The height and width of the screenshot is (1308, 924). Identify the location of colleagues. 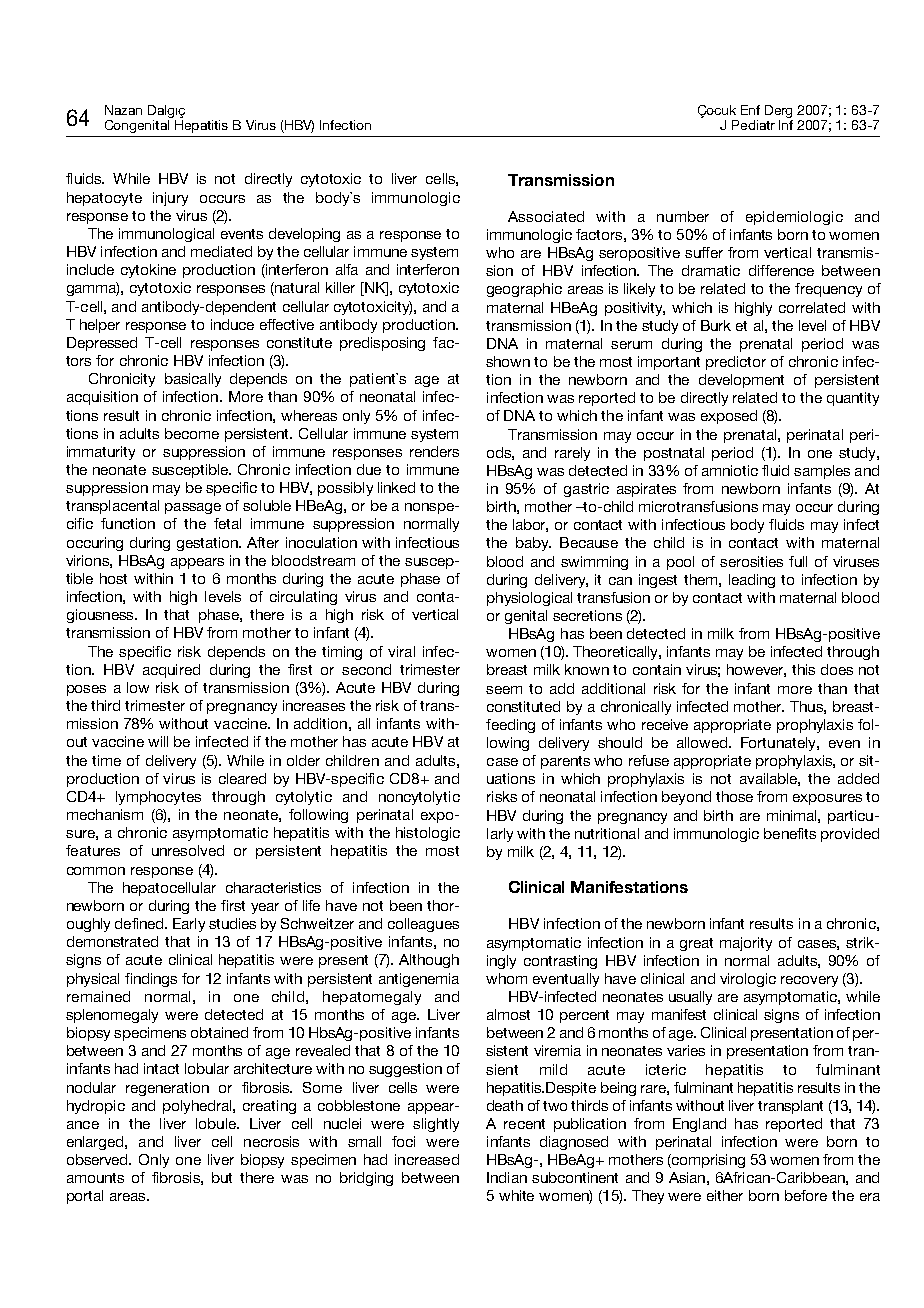
(423, 925).
